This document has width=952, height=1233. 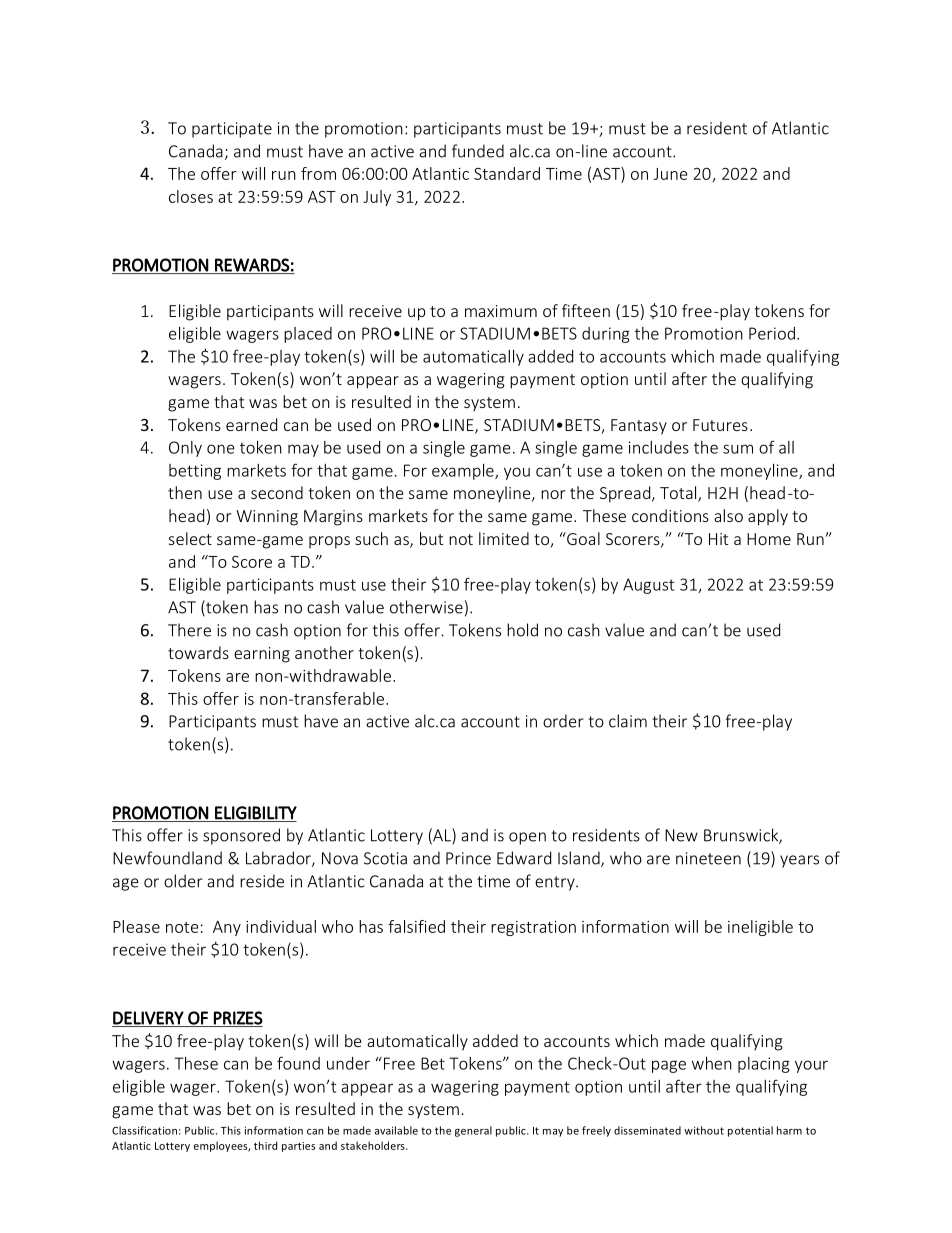 I want to click on potential, so click(x=750, y=1131).
